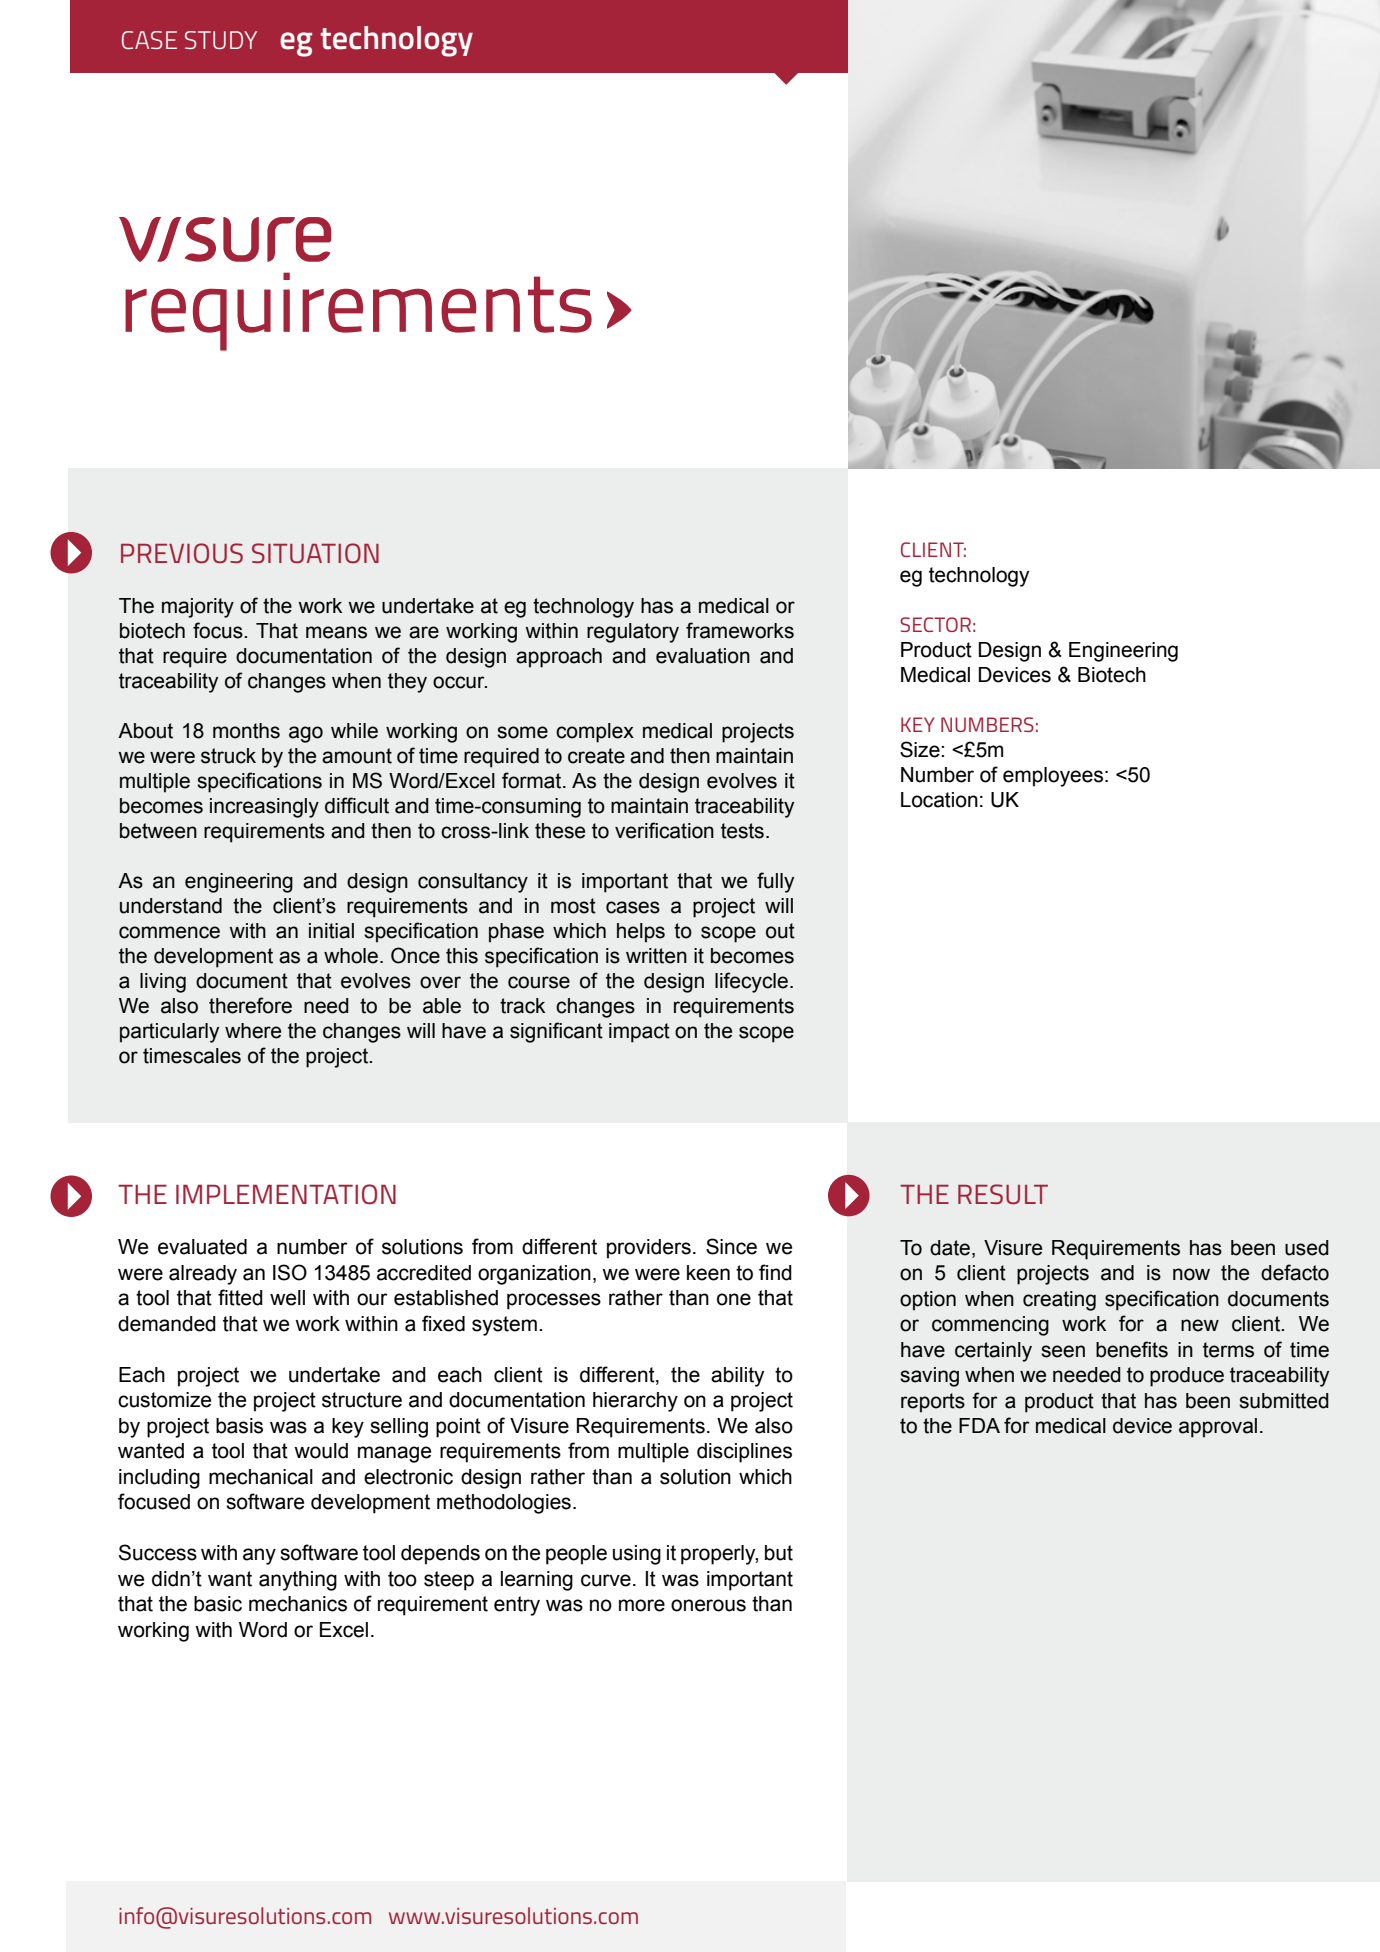 Image resolution: width=1380 pixels, height=1952 pixels. What do you see at coordinates (742, 831) in the document?
I see `tests` at bounding box center [742, 831].
